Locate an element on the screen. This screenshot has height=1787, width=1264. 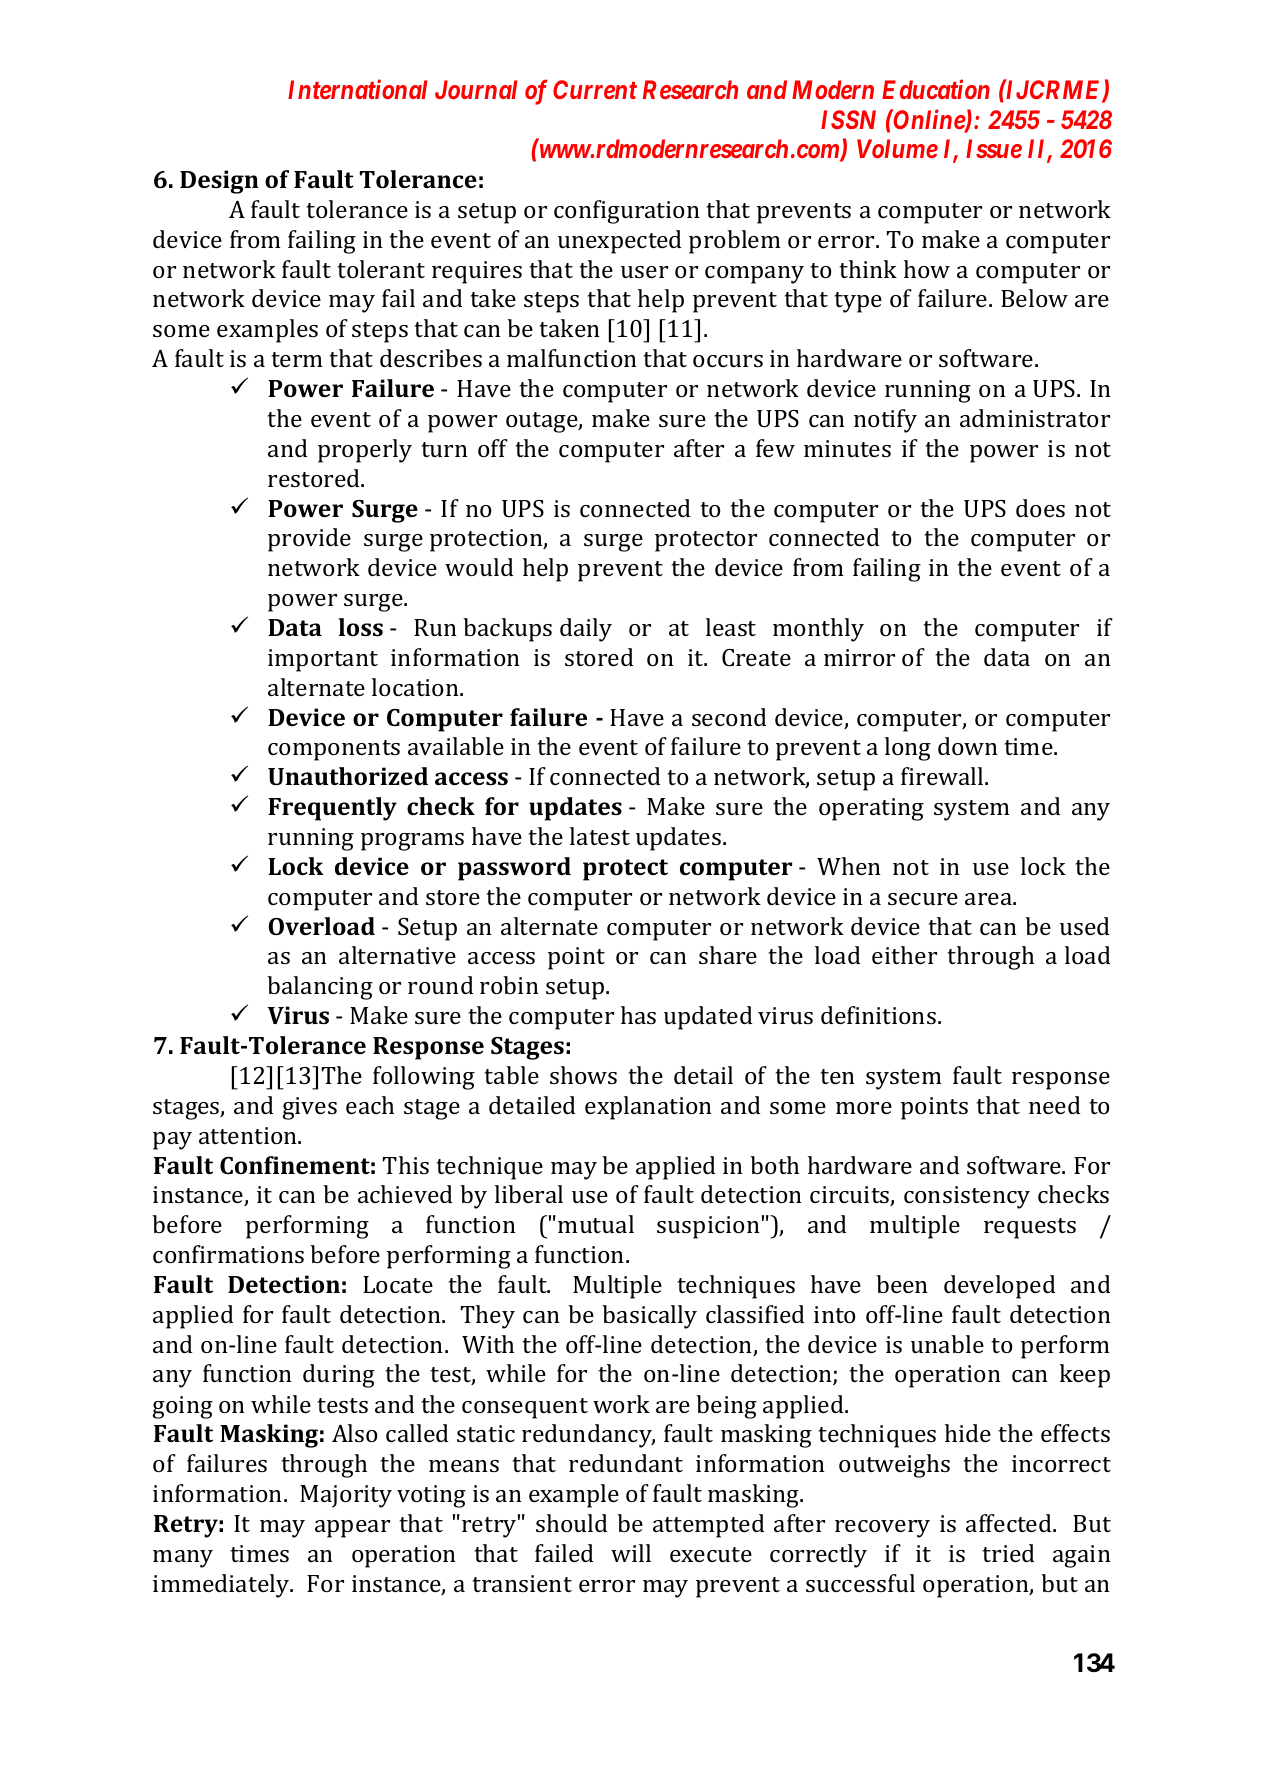
appear is located at coordinates (352, 1529).
